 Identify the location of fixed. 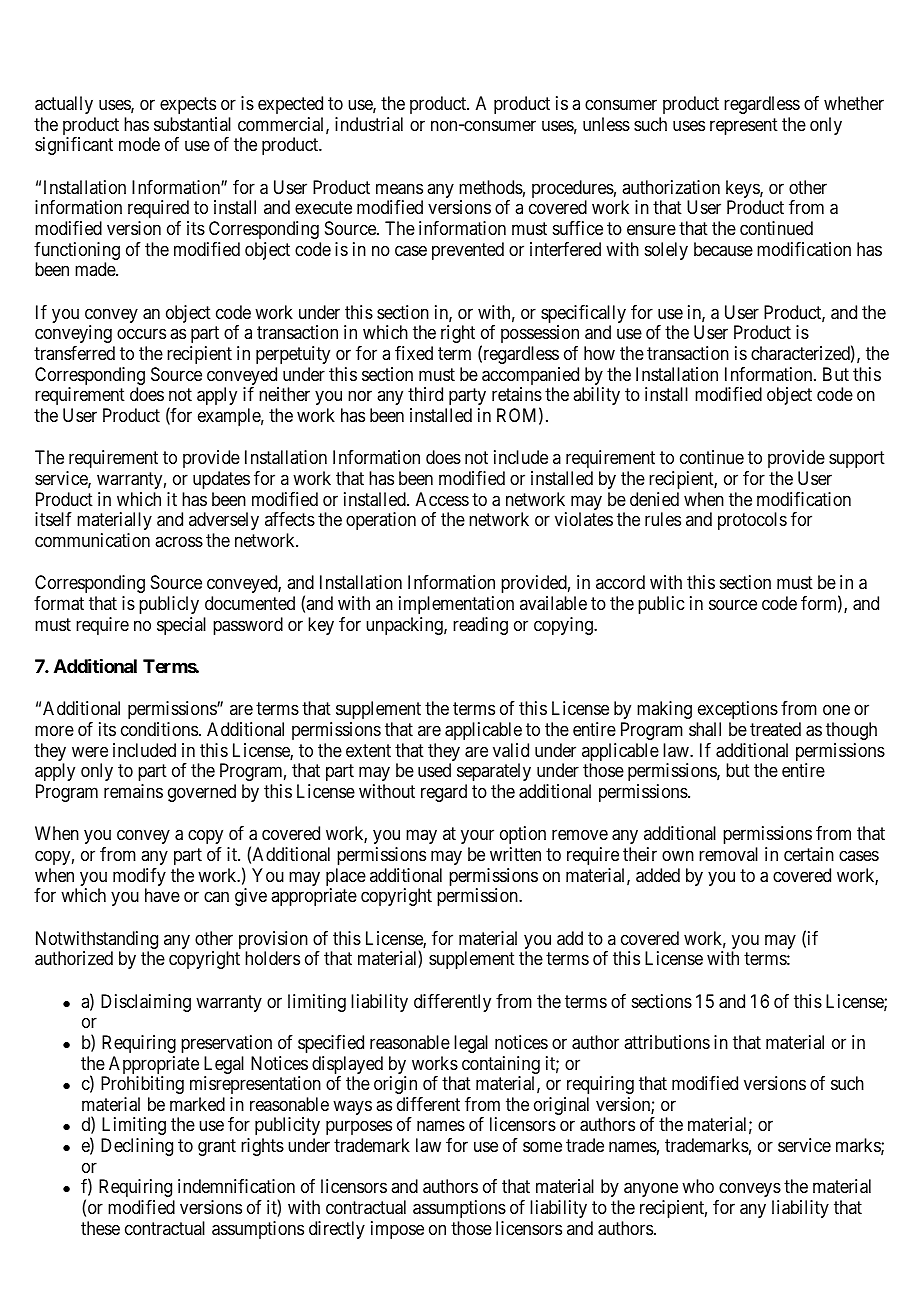
(414, 353).
